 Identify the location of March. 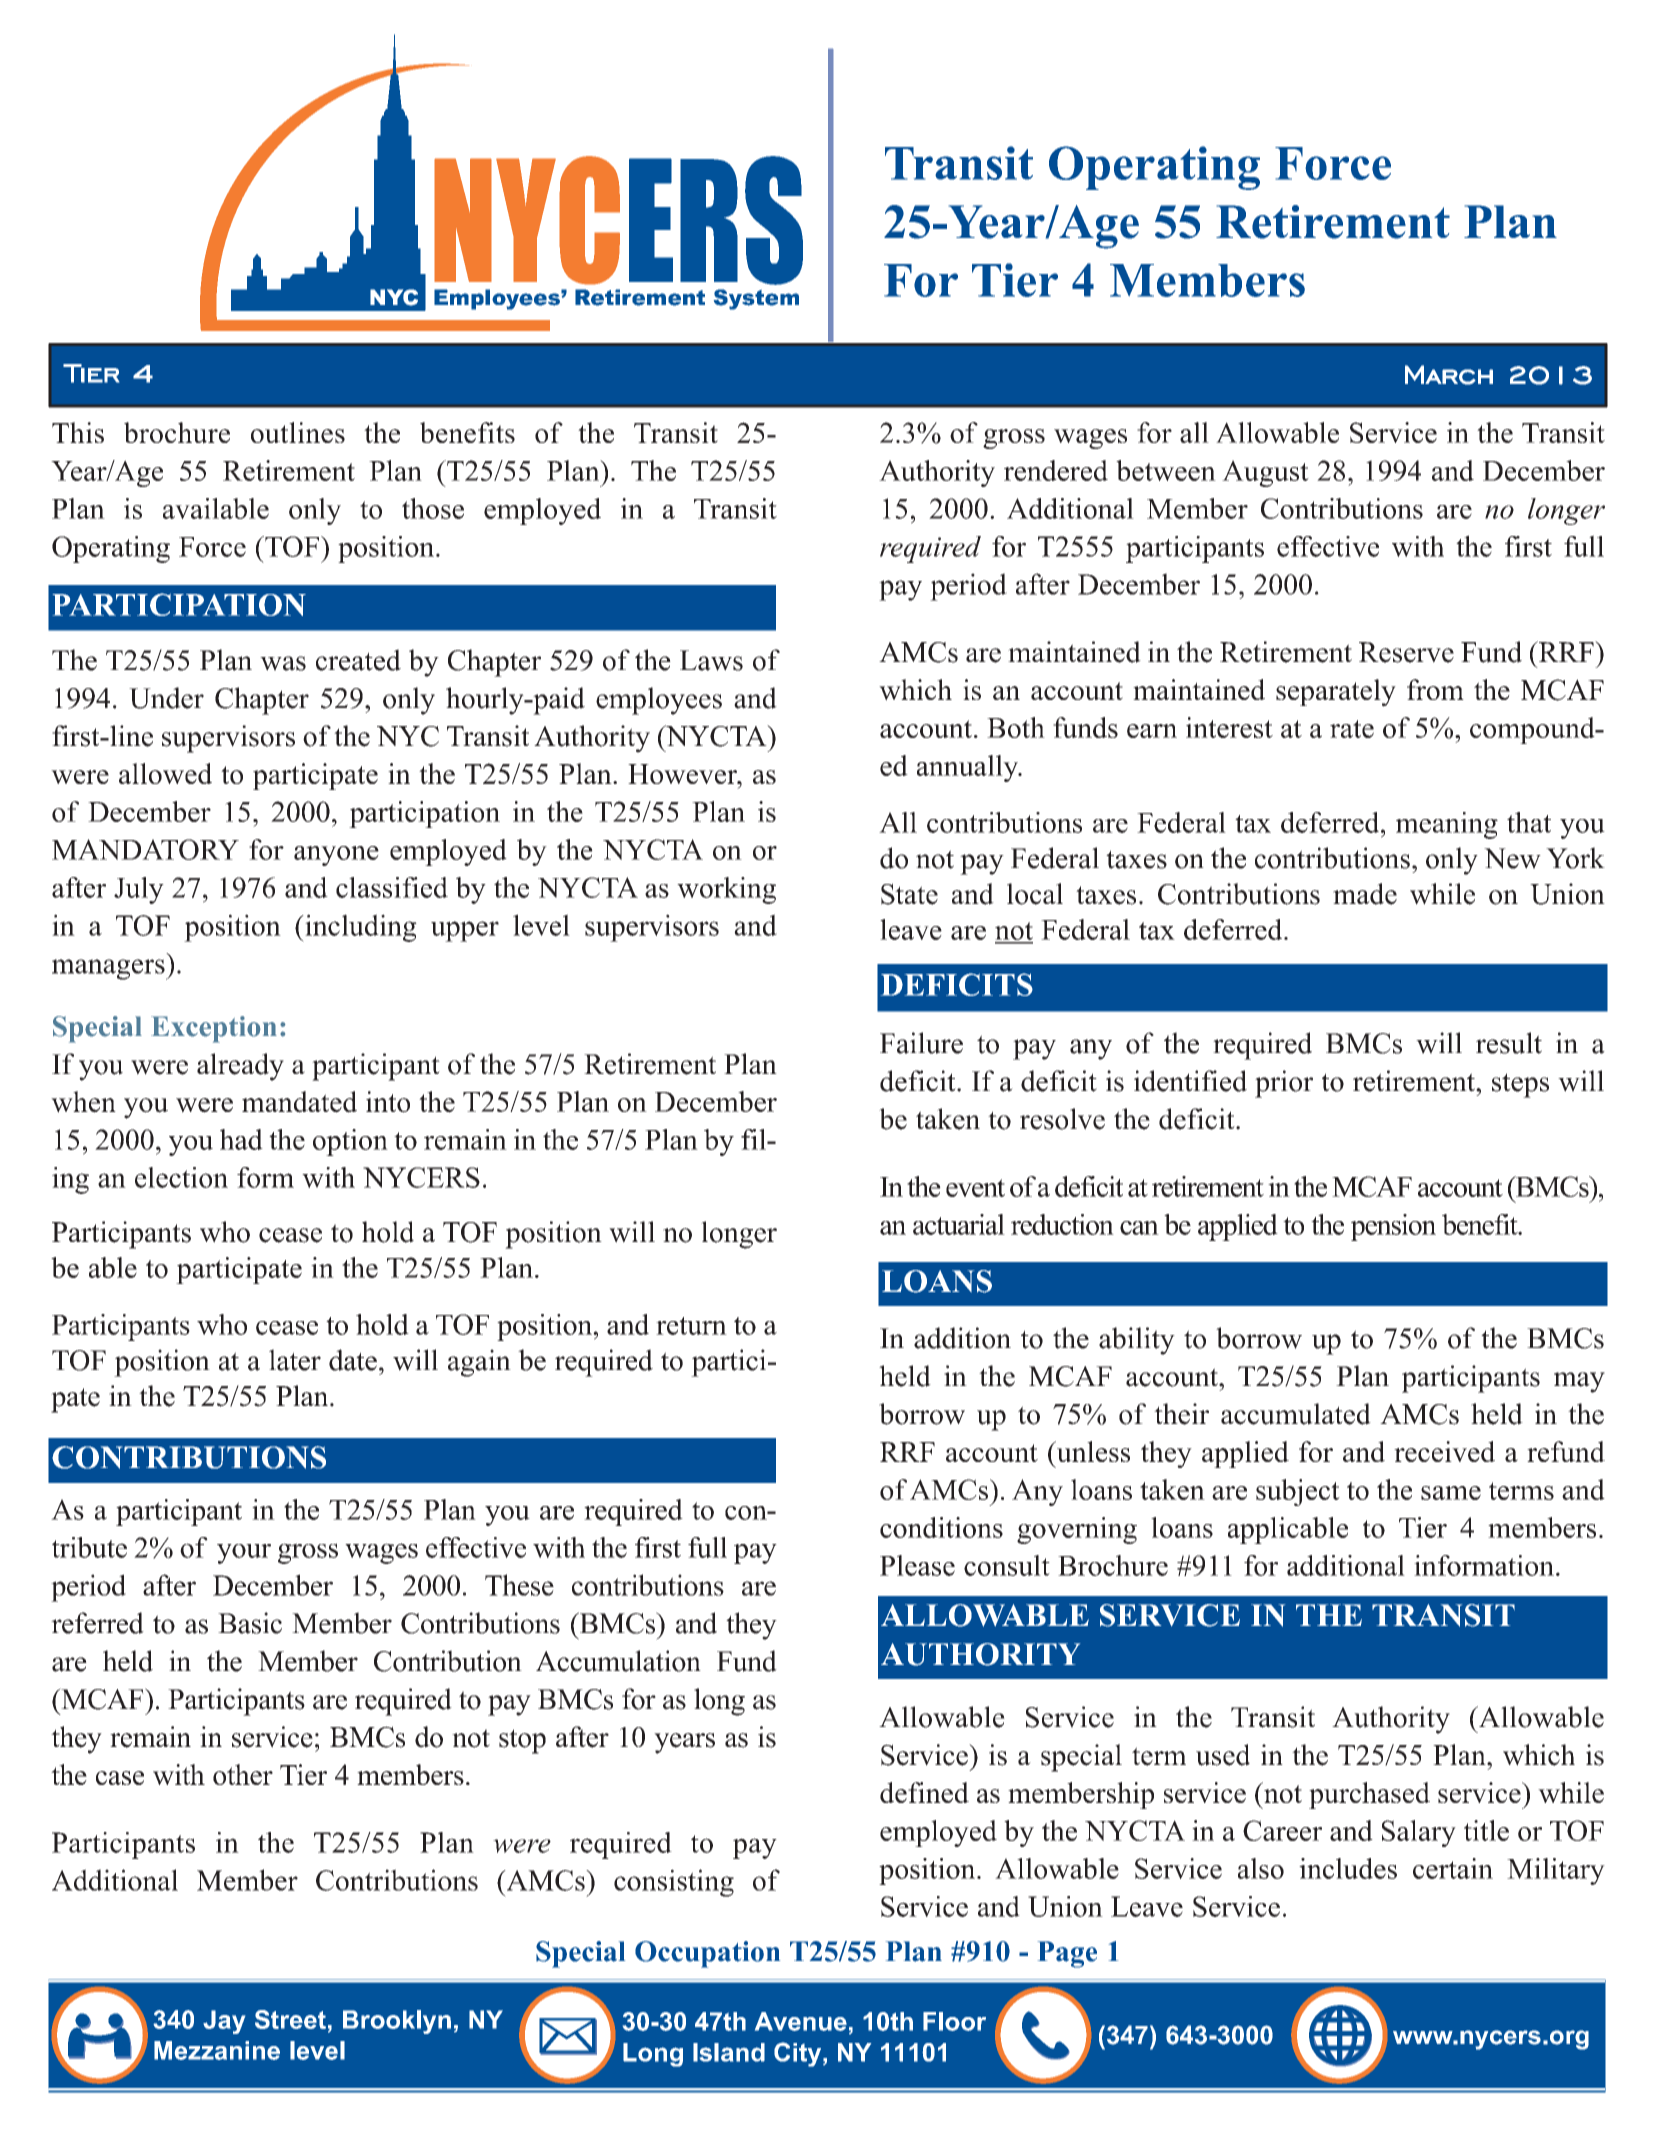
(1449, 375).
